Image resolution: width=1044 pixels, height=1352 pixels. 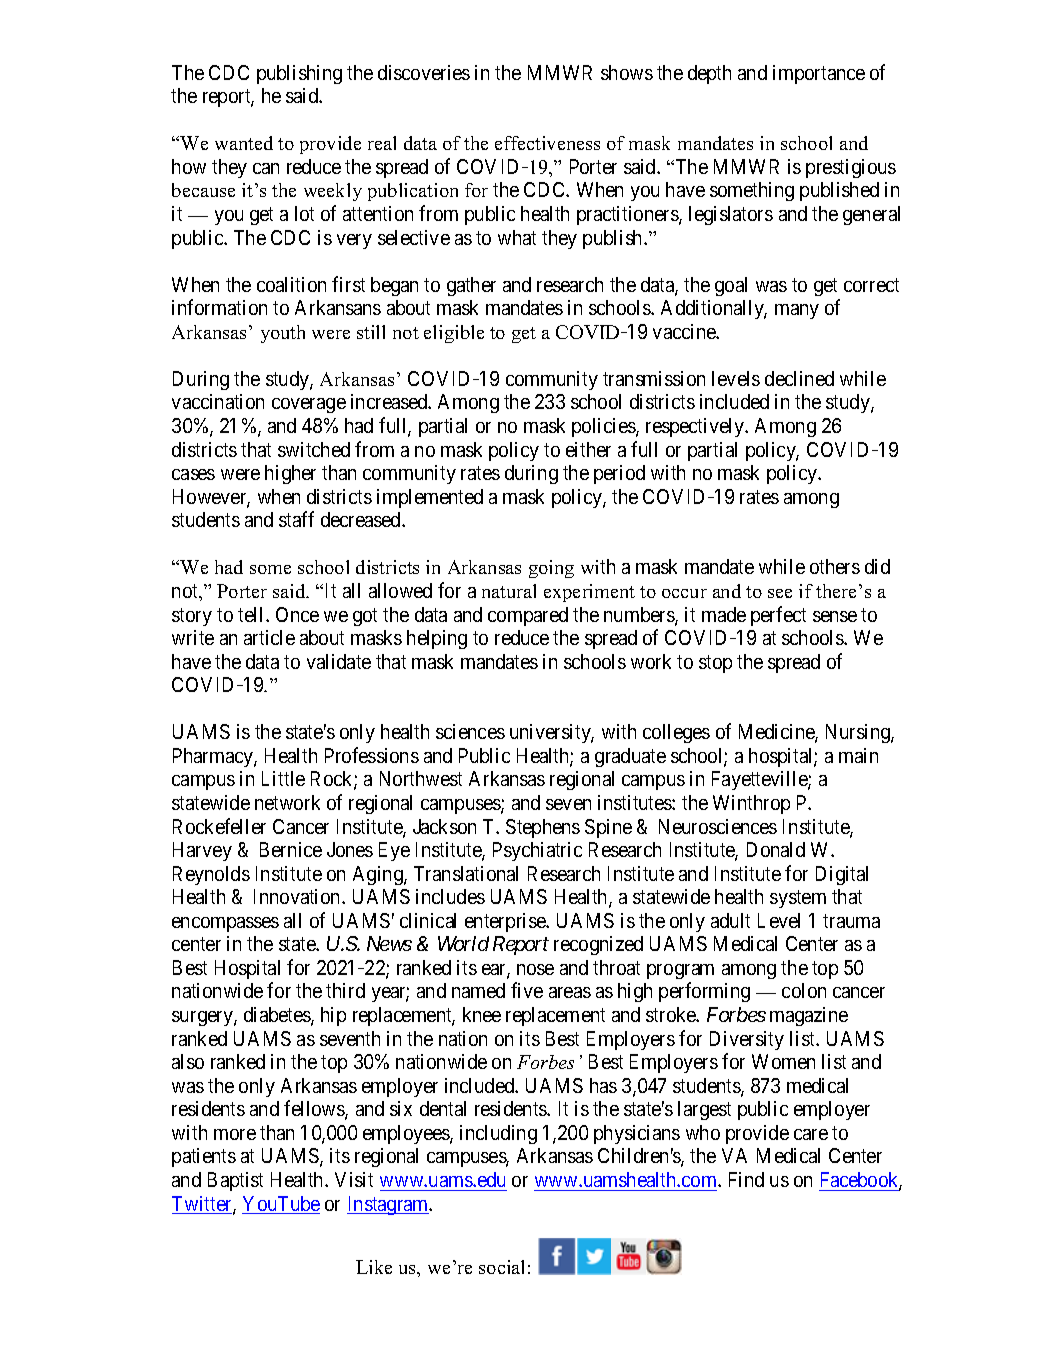 I want to click on Baptist, so click(x=235, y=1181).
